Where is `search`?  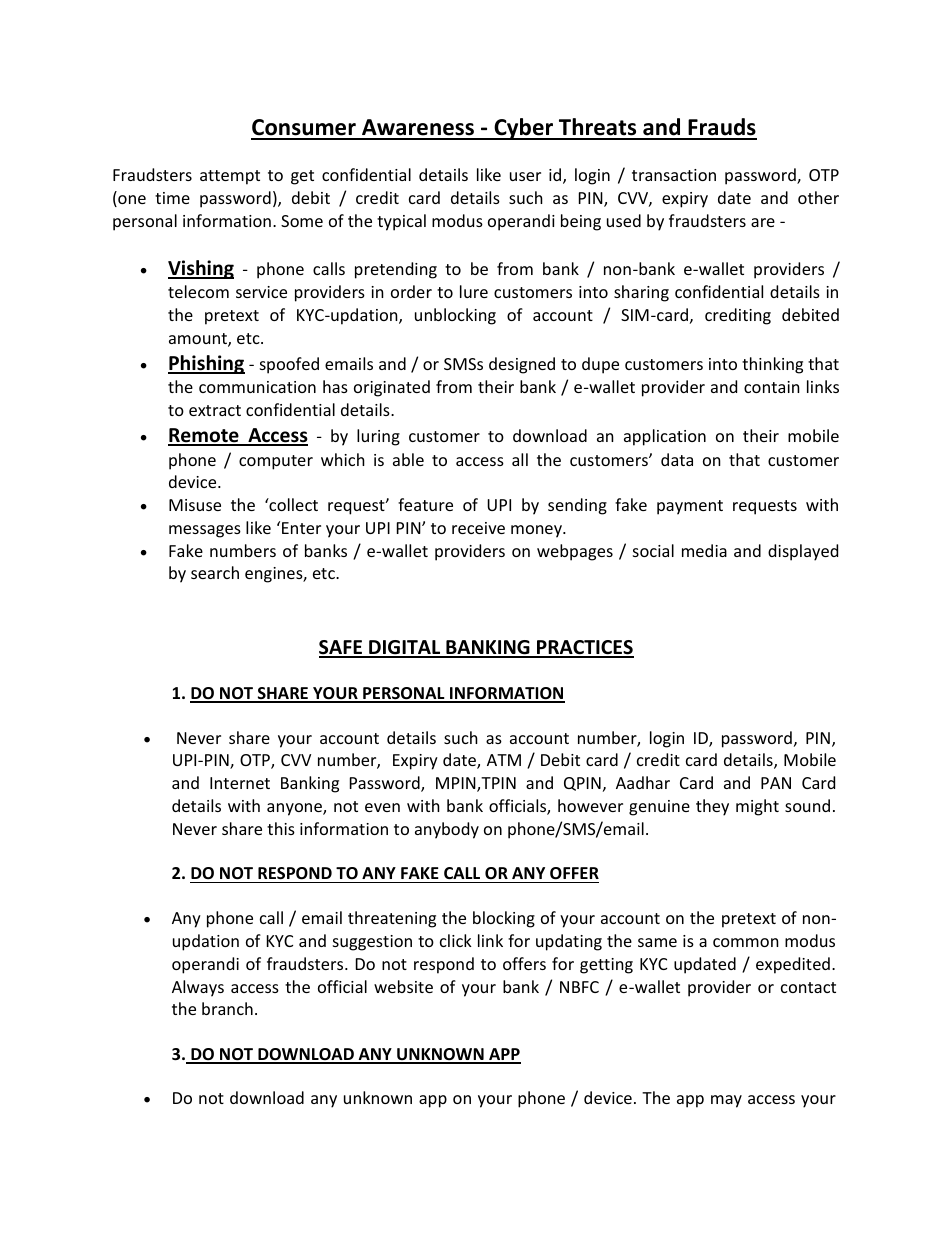 search is located at coordinates (215, 572).
